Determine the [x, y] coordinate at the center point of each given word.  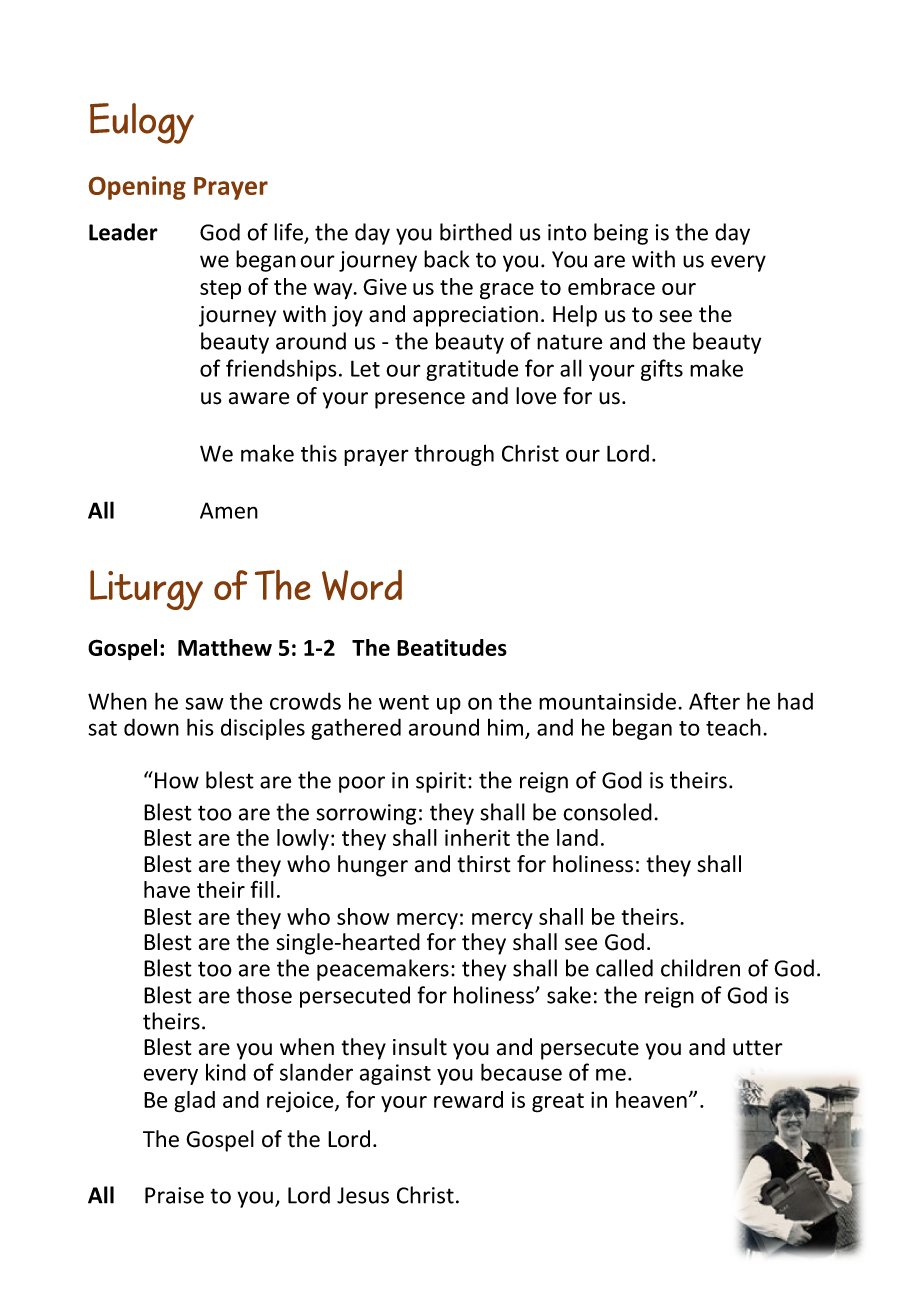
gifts [662, 370]
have [167, 889]
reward [468, 1099]
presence [420, 400]
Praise [174, 1195]
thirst [484, 864]
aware [259, 398]
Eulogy [142, 123]
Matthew [225, 647]
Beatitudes [452, 647]
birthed [476, 232]
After [714, 701]
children [700, 968]
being [621, 234]
